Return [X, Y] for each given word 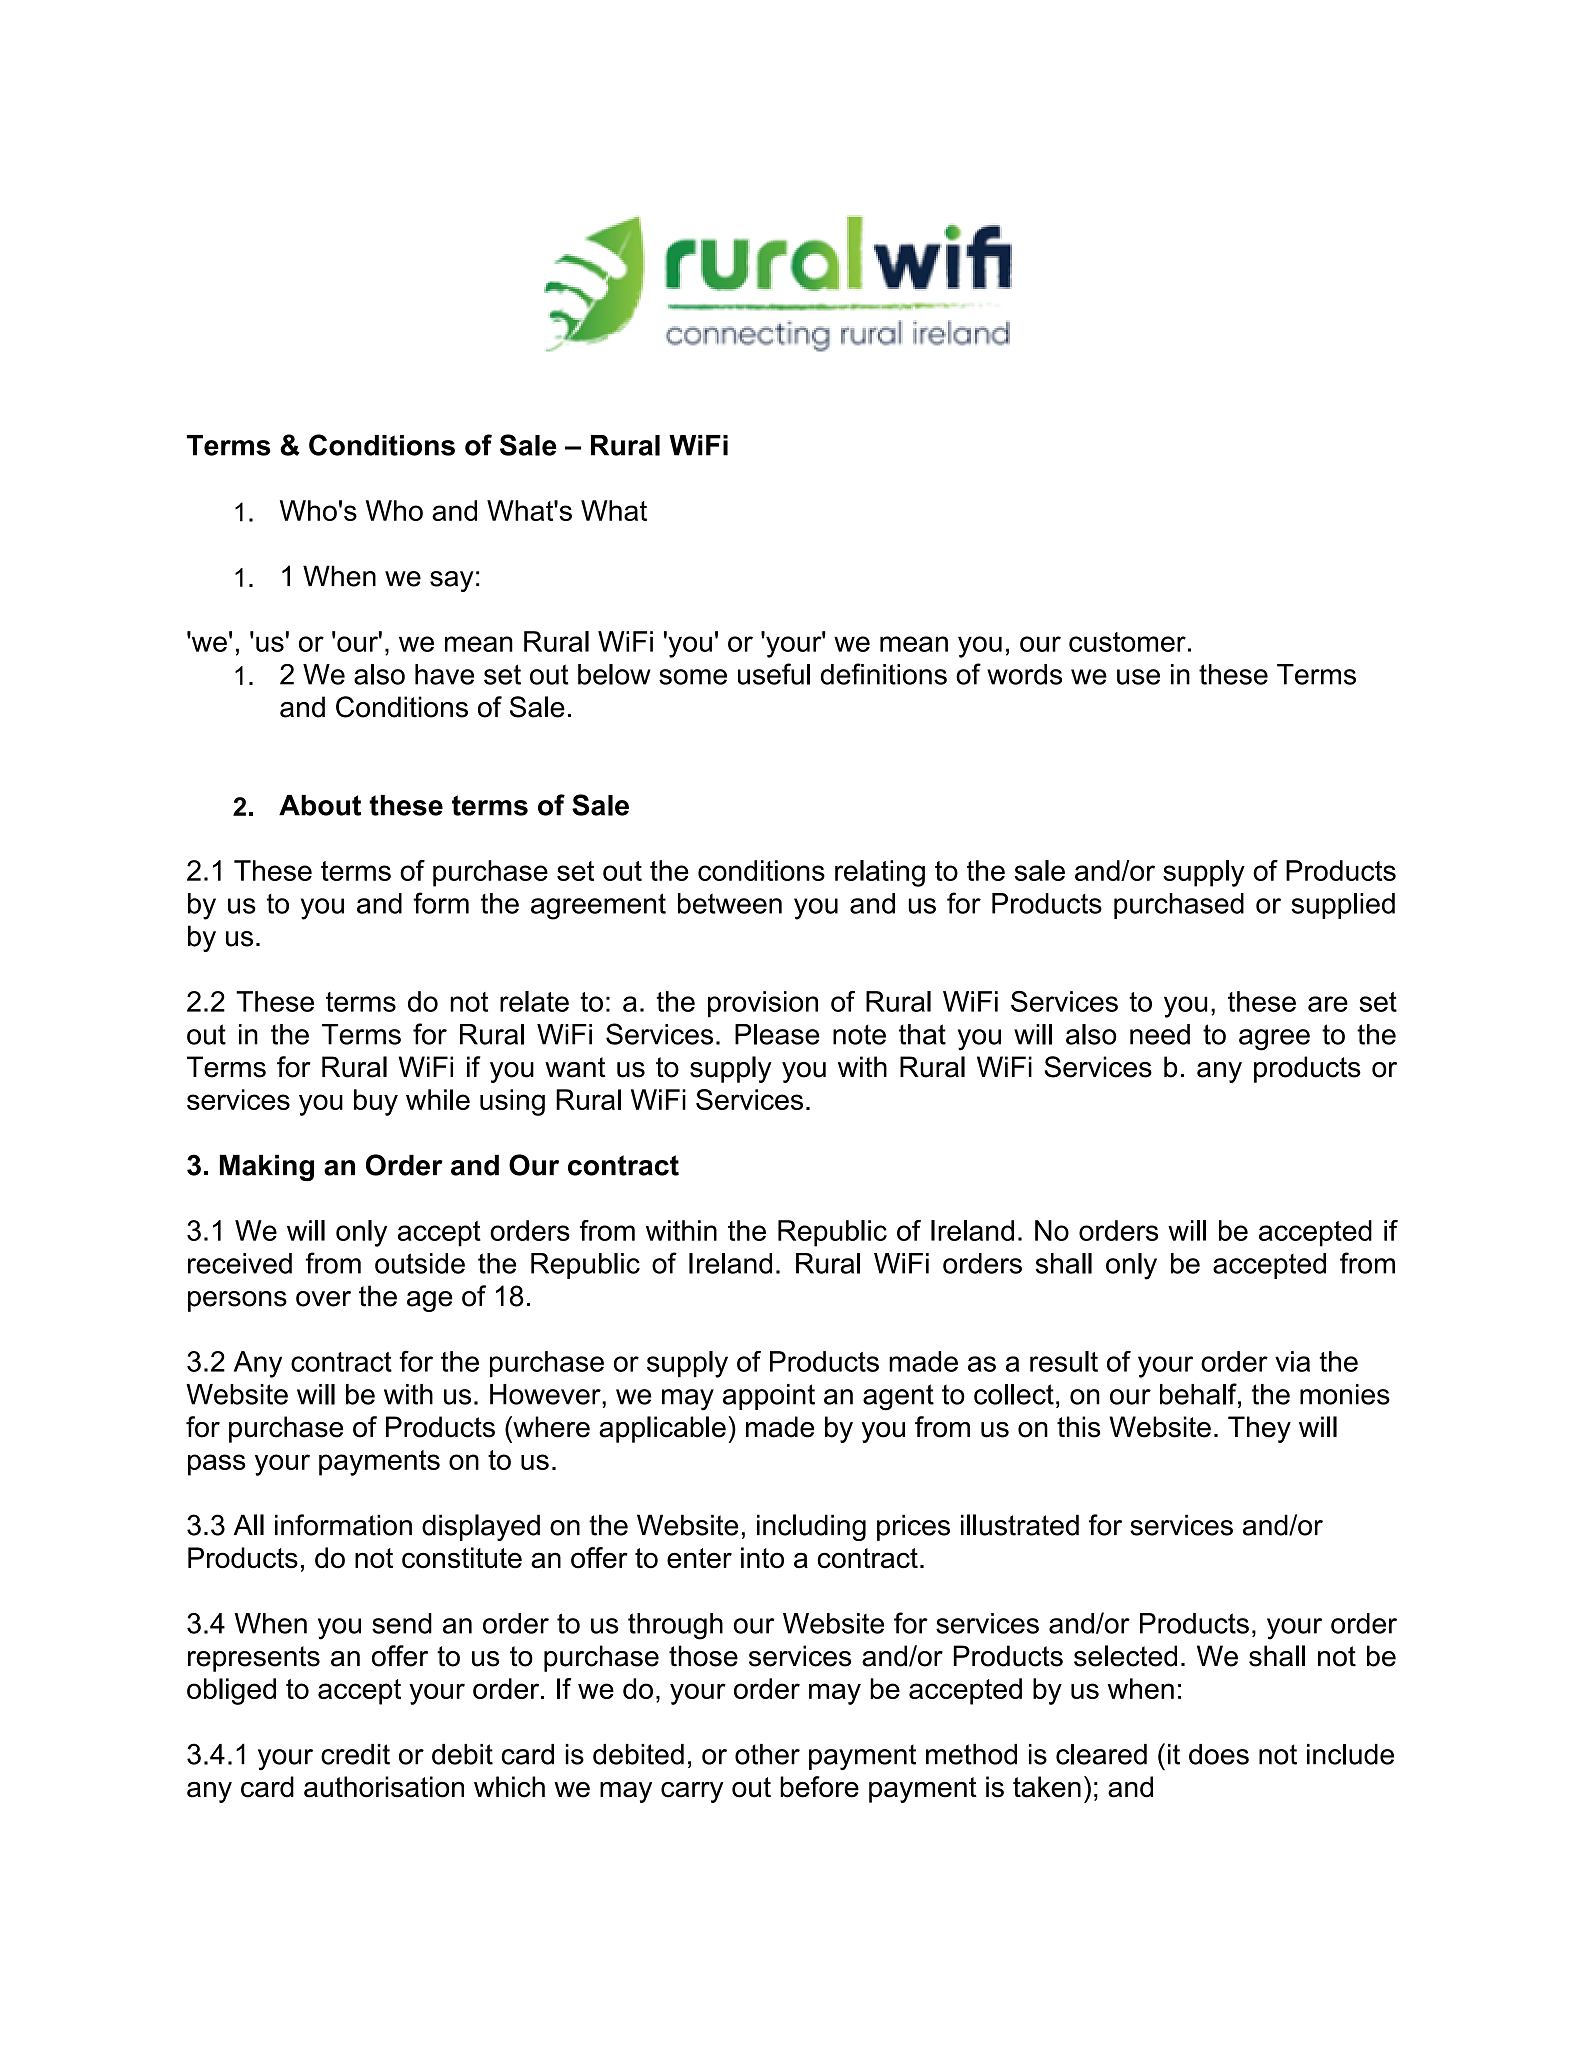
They [1259, 1429]
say [452, 581]
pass [217, 1465]
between [730, 903]
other [767, 1754]
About [320, 805]
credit [355, 1754]
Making [267, 1168]
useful [774, 674]
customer [1127, 642]
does [1219, 1754]
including [811, 1527]
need [1160, 1034]
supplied [1343, 906]
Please [777, 1034]
